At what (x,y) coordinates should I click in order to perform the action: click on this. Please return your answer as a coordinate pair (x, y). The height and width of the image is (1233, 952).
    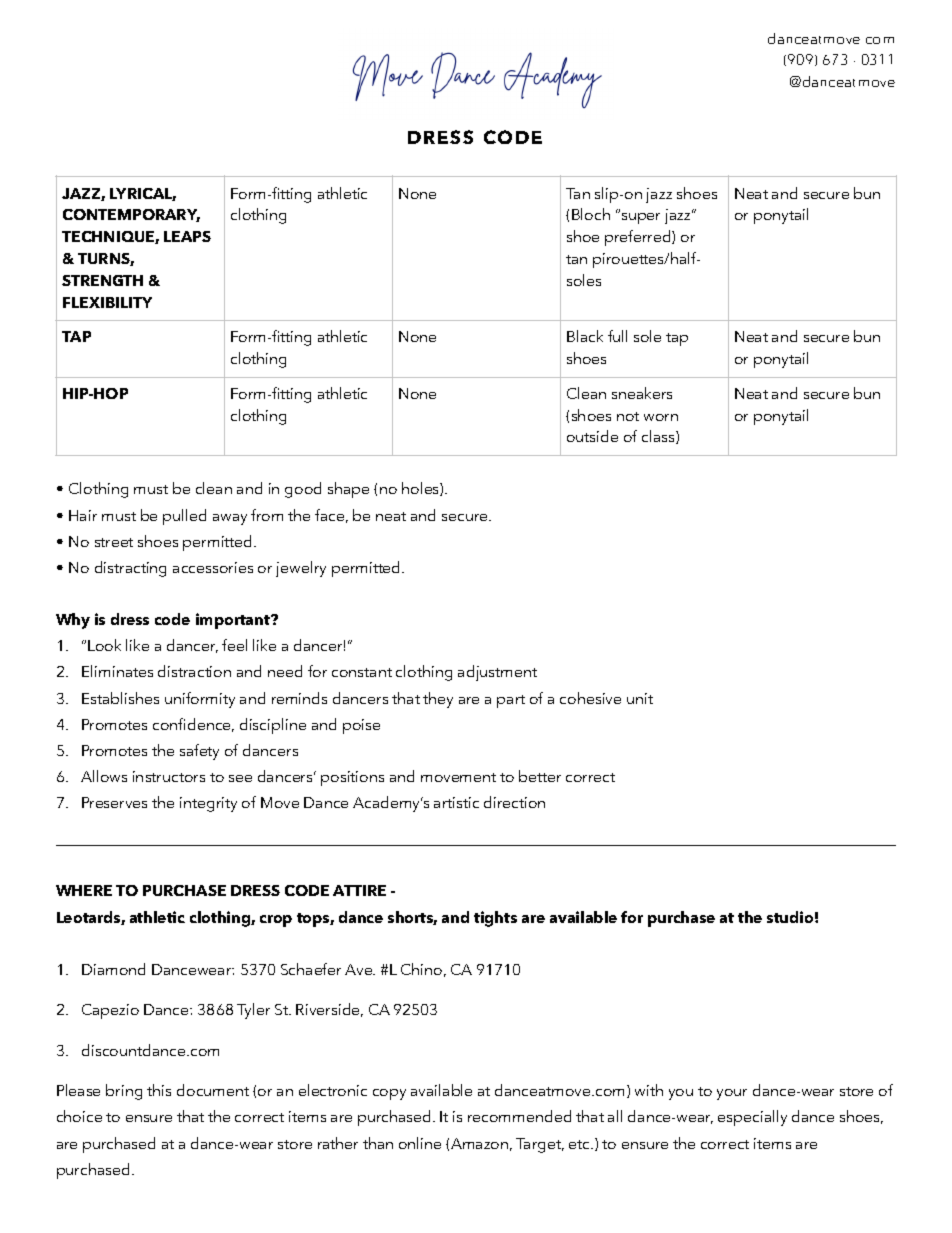
    Looking at the image, I should click on (159, 1090).
